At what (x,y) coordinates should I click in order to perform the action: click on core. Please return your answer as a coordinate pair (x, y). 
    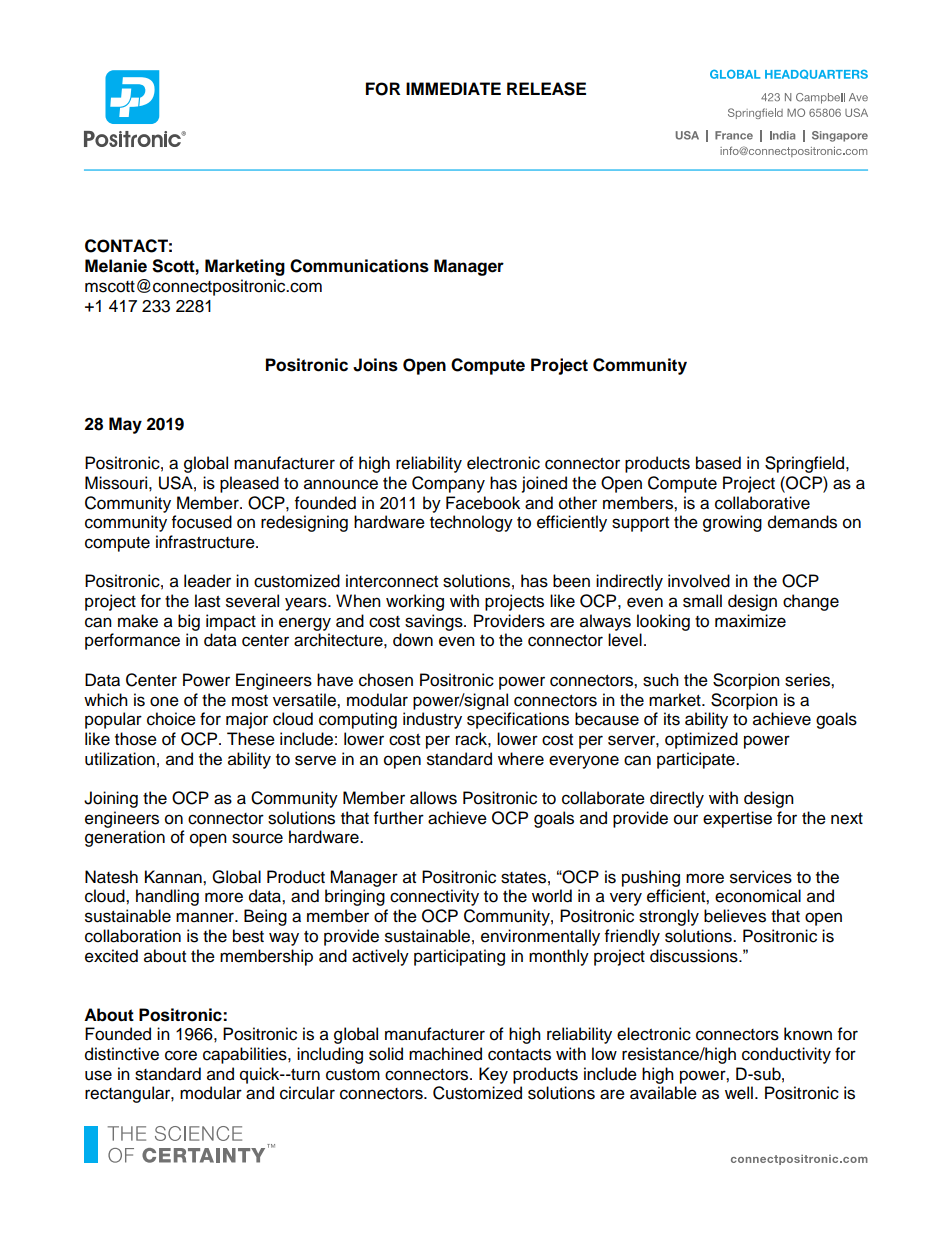
    Looking at the image, I should click on (181, 1055).
